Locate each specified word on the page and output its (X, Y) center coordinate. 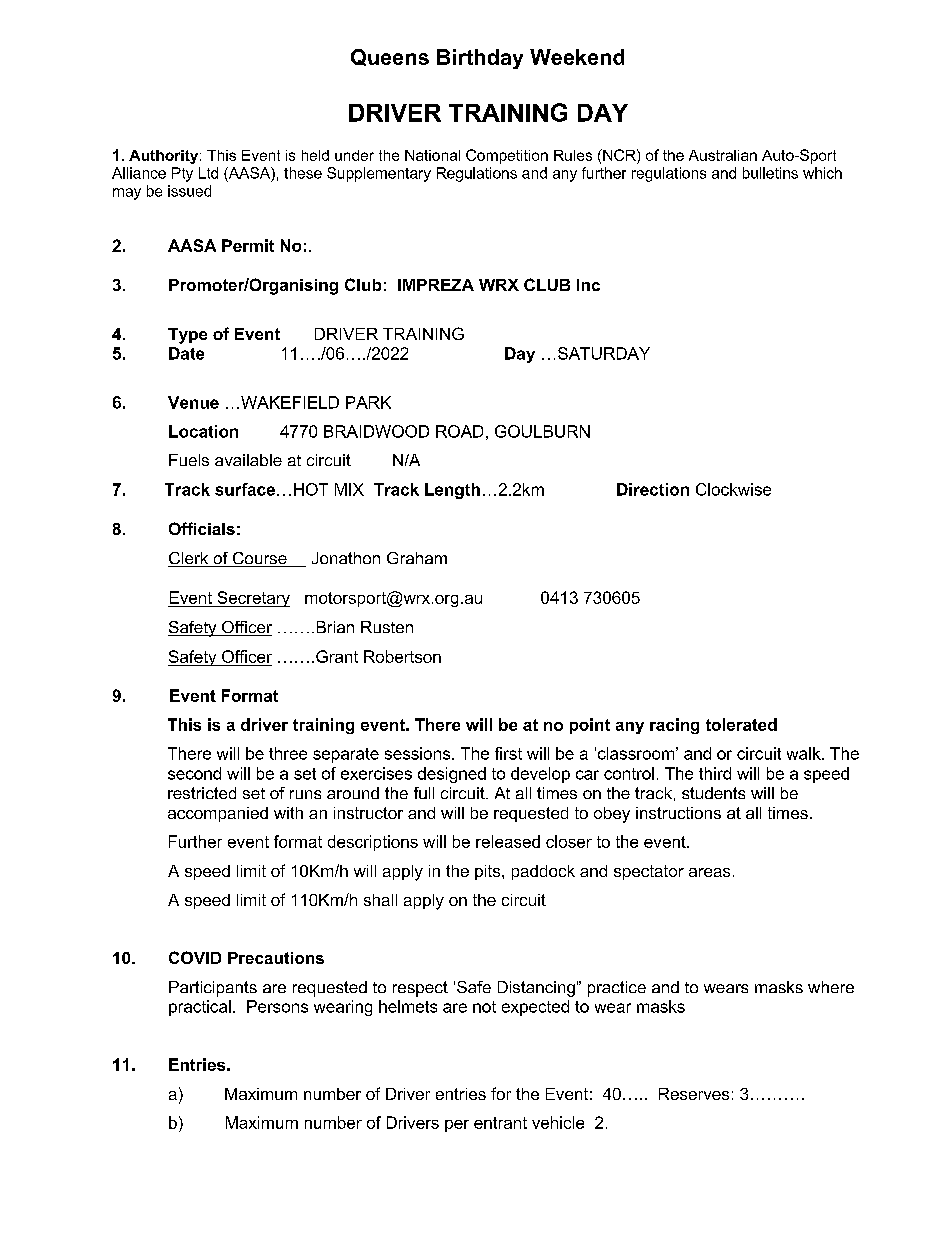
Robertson (402, 656)
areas (709, 872)
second (194, 773)
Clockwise (733, 489)
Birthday (480, 59)
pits (489, 872)
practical (200, 1008)
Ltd (208, 173)
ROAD (459, 431)
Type (187, 336)
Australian (723, 155)
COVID (195, 957)
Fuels (189, 460)
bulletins (770, 173)
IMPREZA (436, 285)
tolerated (741, 724)
